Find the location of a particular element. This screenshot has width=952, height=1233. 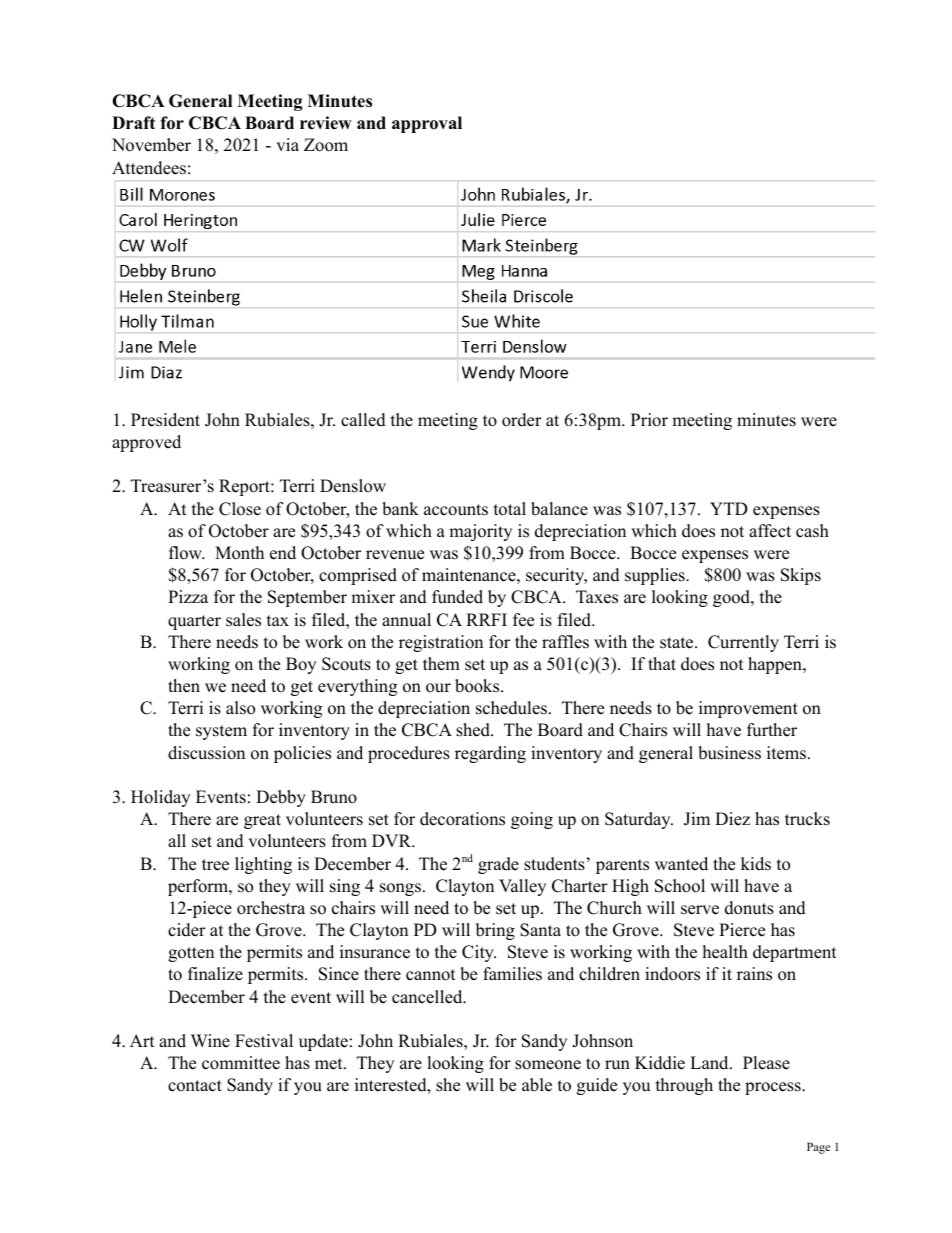

able is located at coordinates (537, 1085).
